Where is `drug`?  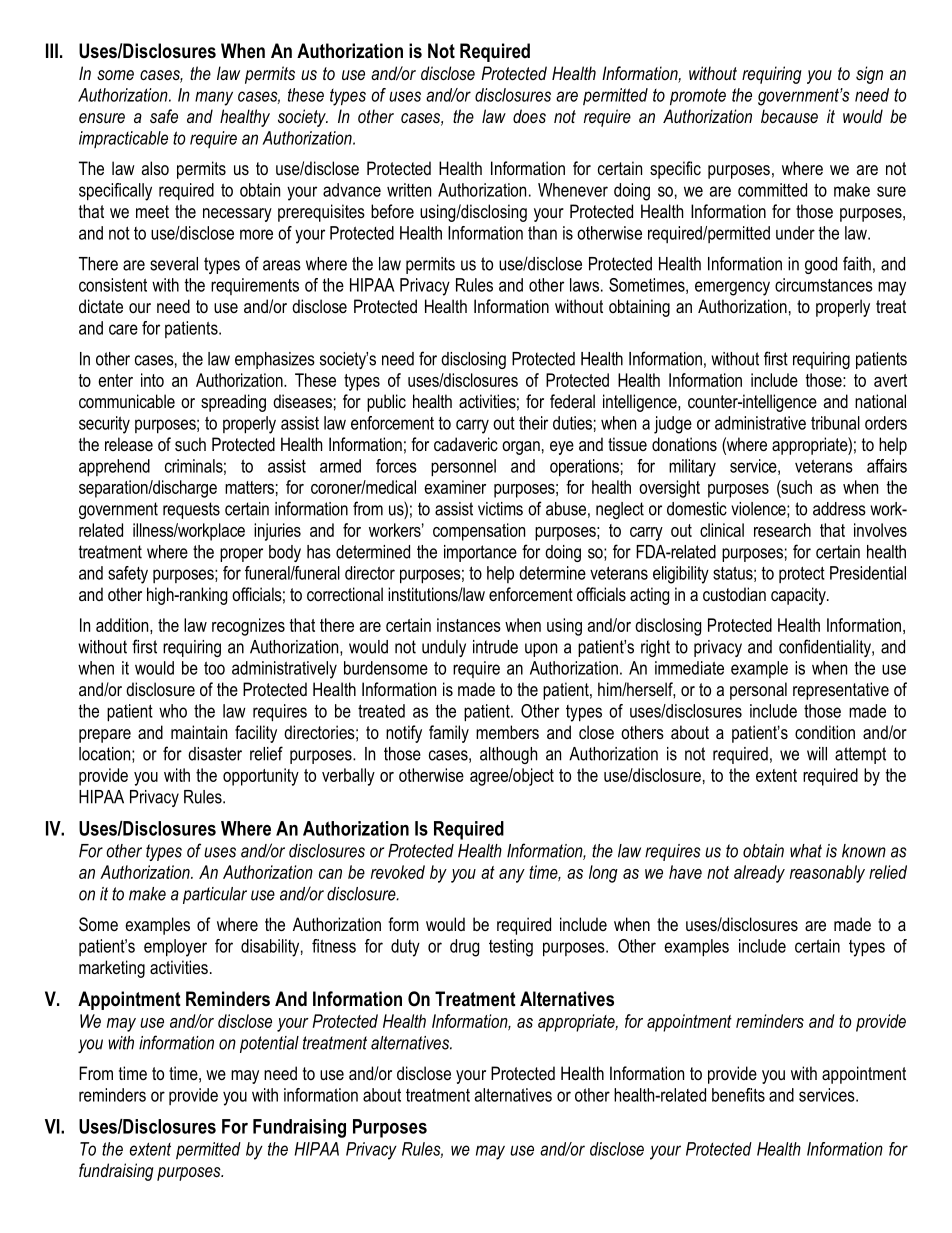
drug is located at coordinates (464, 948).
